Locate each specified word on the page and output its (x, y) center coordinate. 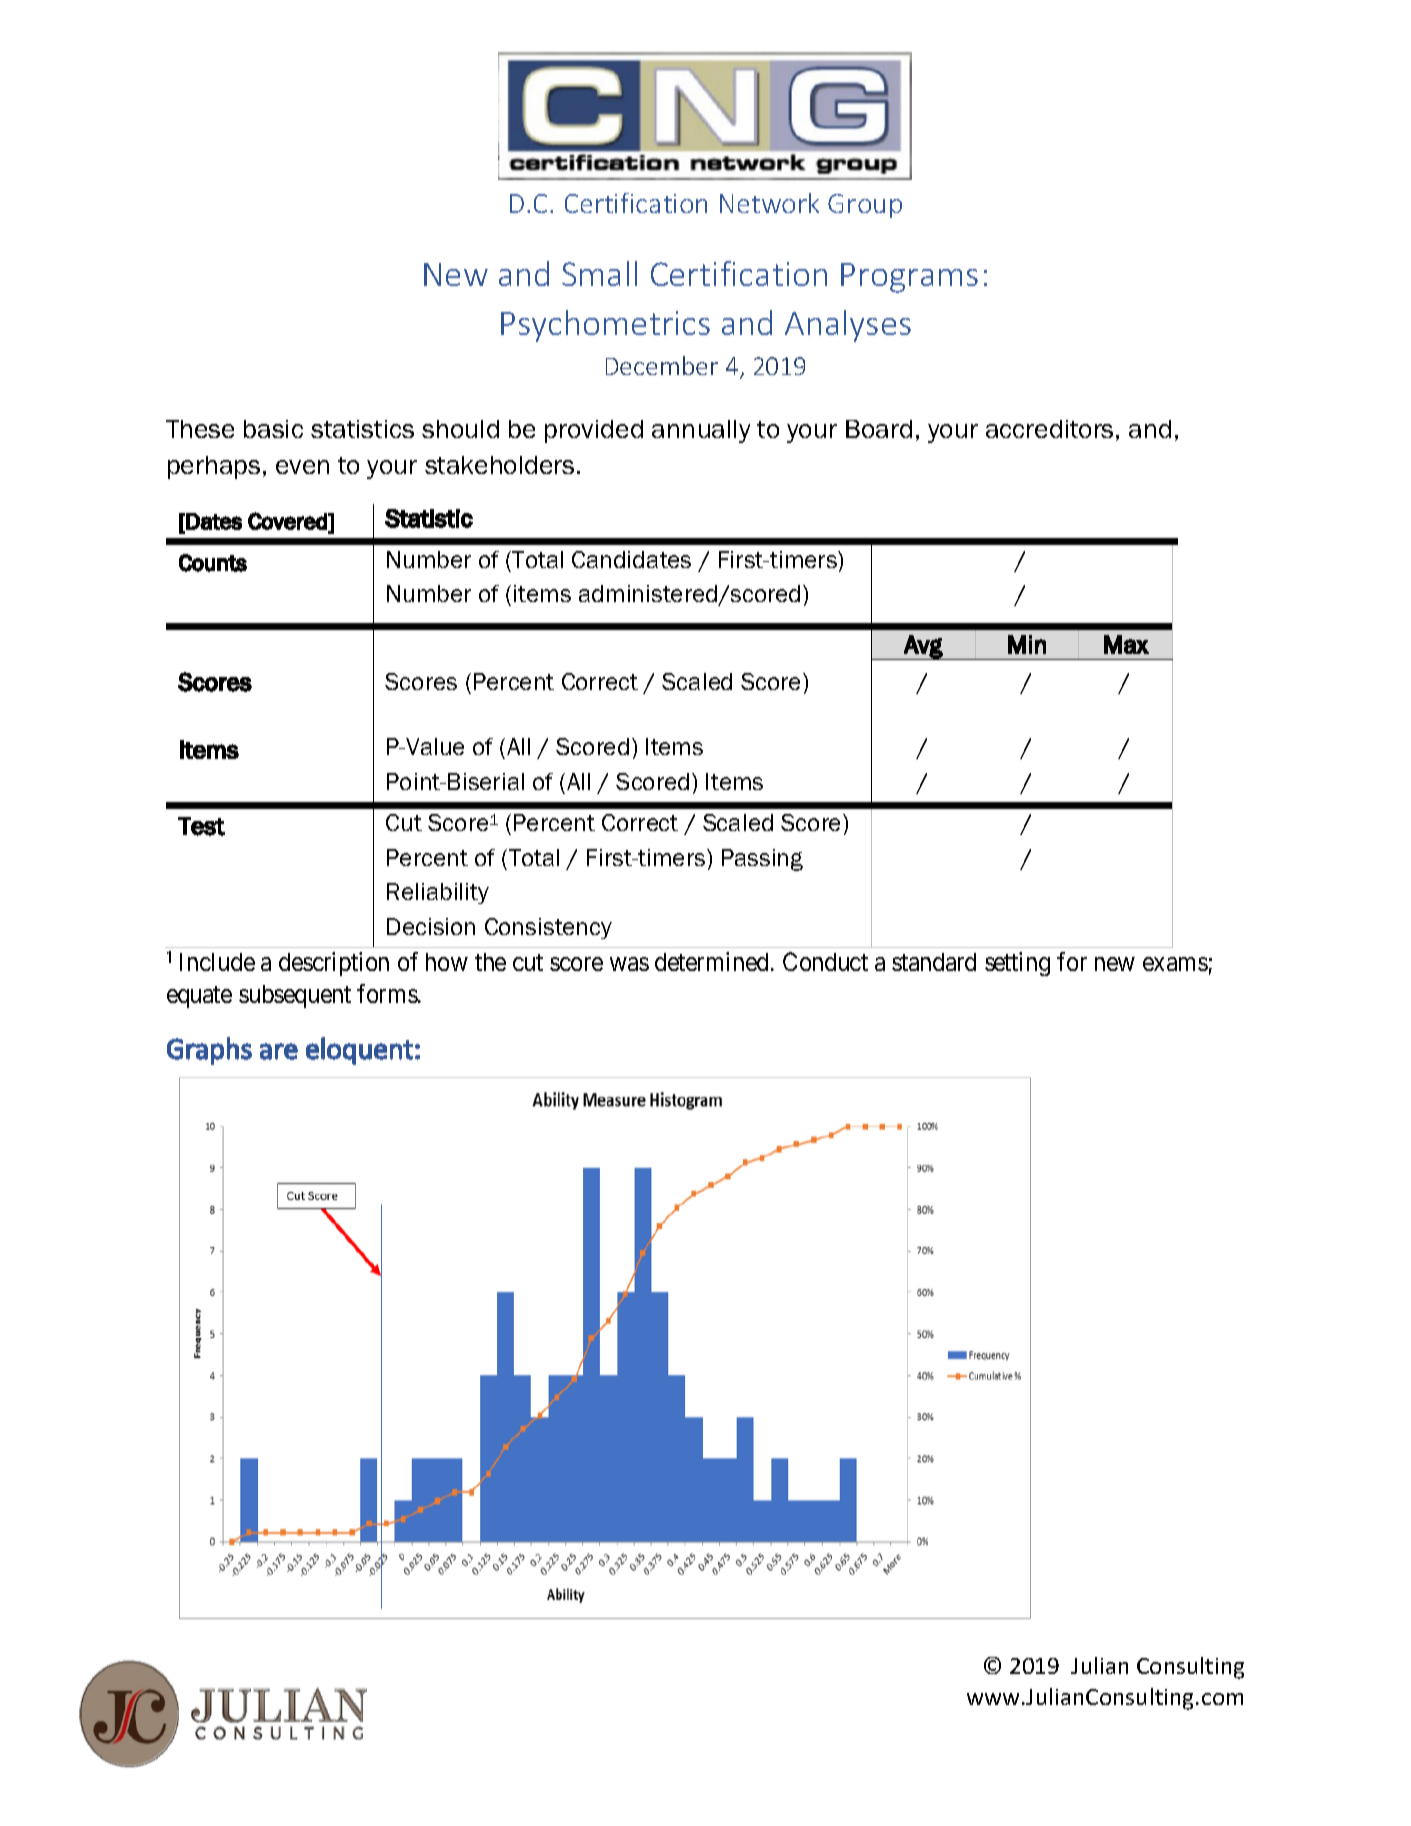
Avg (923, 647)
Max (1126, 644)
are (279, 1051)
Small (599, 273)
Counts (213, 563)
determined (711, 961)
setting (1017, 964)
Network (769, 203)
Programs (909, 278)
